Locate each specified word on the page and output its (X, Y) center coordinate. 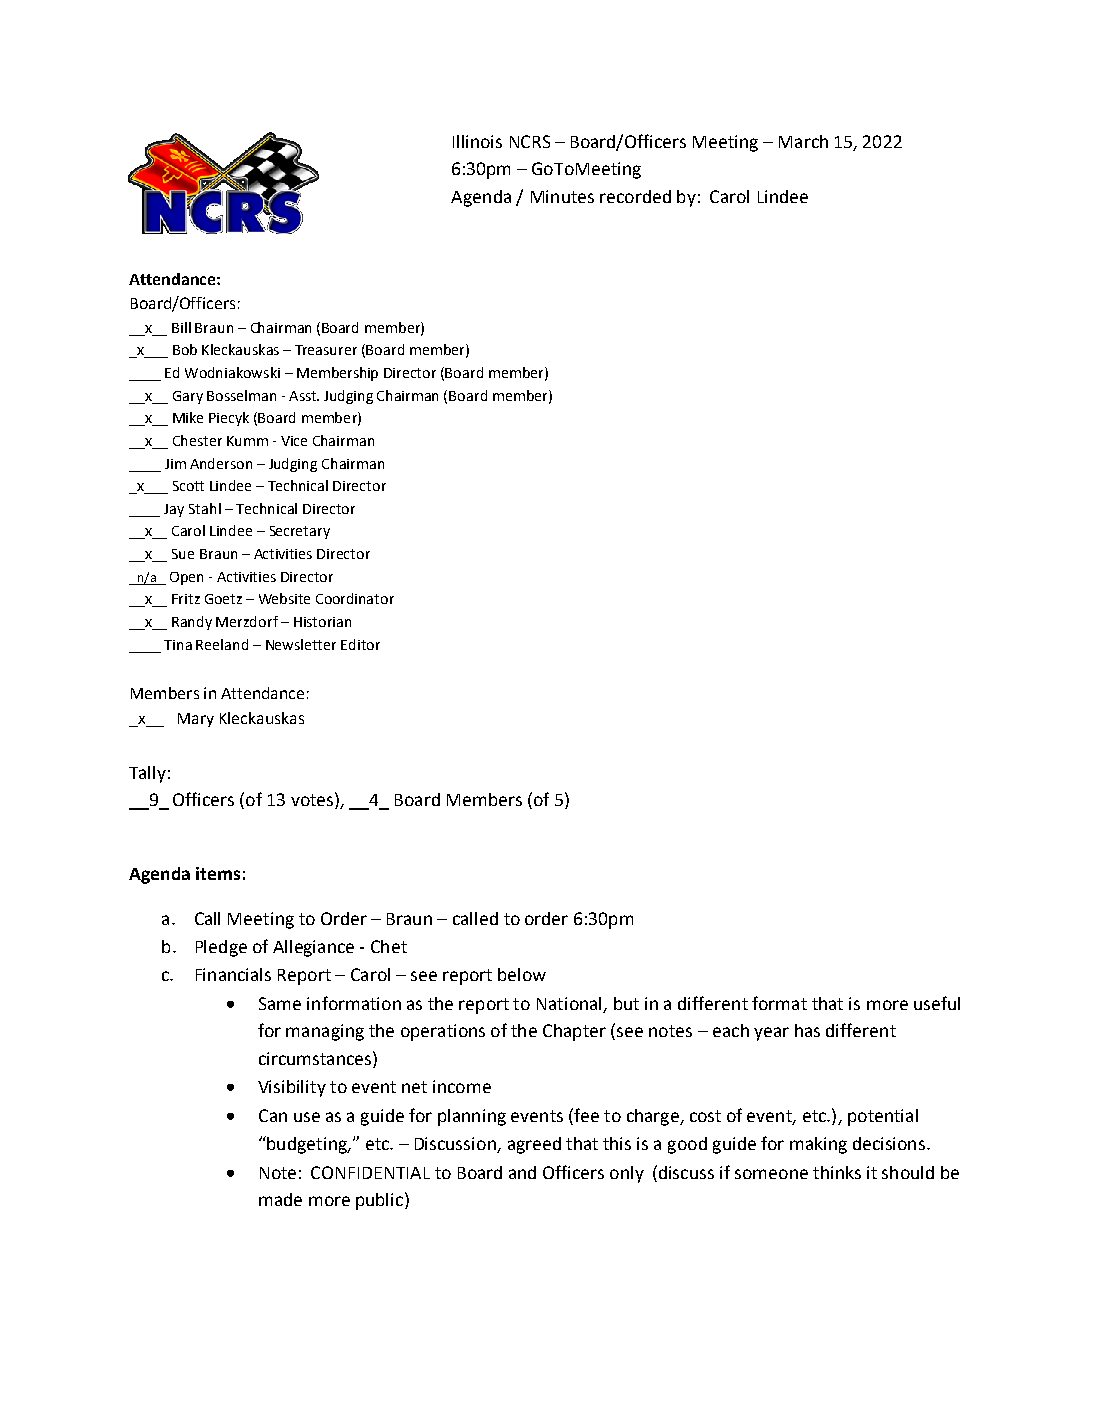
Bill (181, 327)
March (803, 141)
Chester (197, 440)
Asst (304, 396)
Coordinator (355, 598)
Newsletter (301, 644)
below (522, 974)
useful (937, 1003)
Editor (360, 644)
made (280, 1199)
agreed (534, 1145)
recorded (635, 196)
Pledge (221, 948)
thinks (837, 1172)
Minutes (562, 196)
